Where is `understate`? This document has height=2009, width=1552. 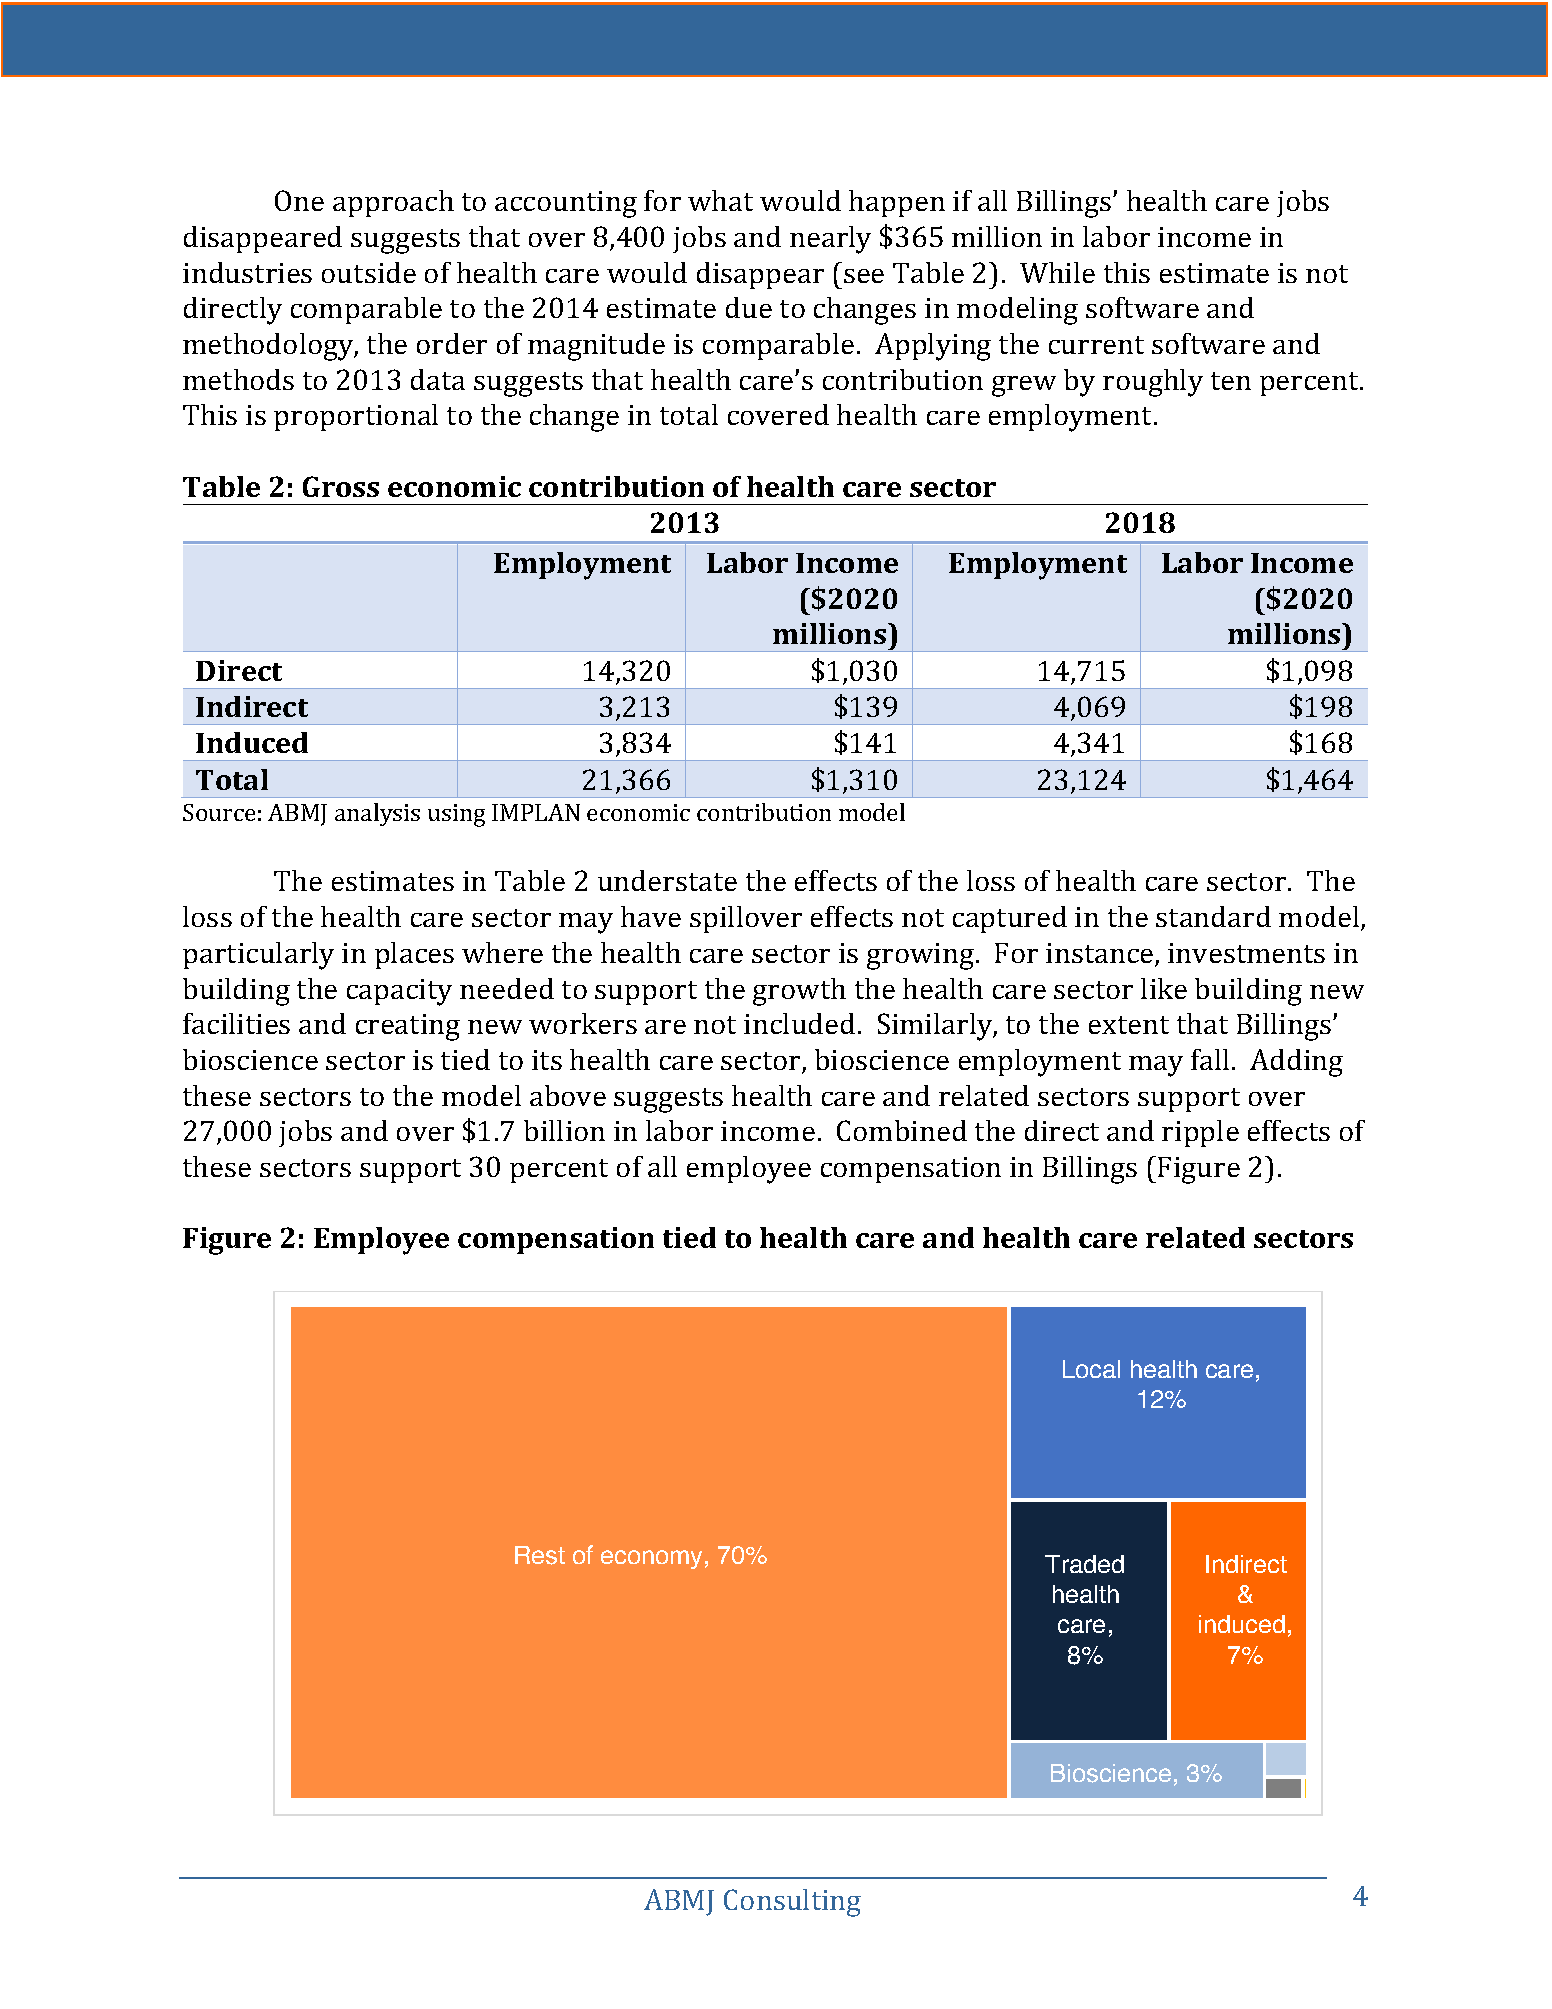
understate is located at coordinates (667, 880).
